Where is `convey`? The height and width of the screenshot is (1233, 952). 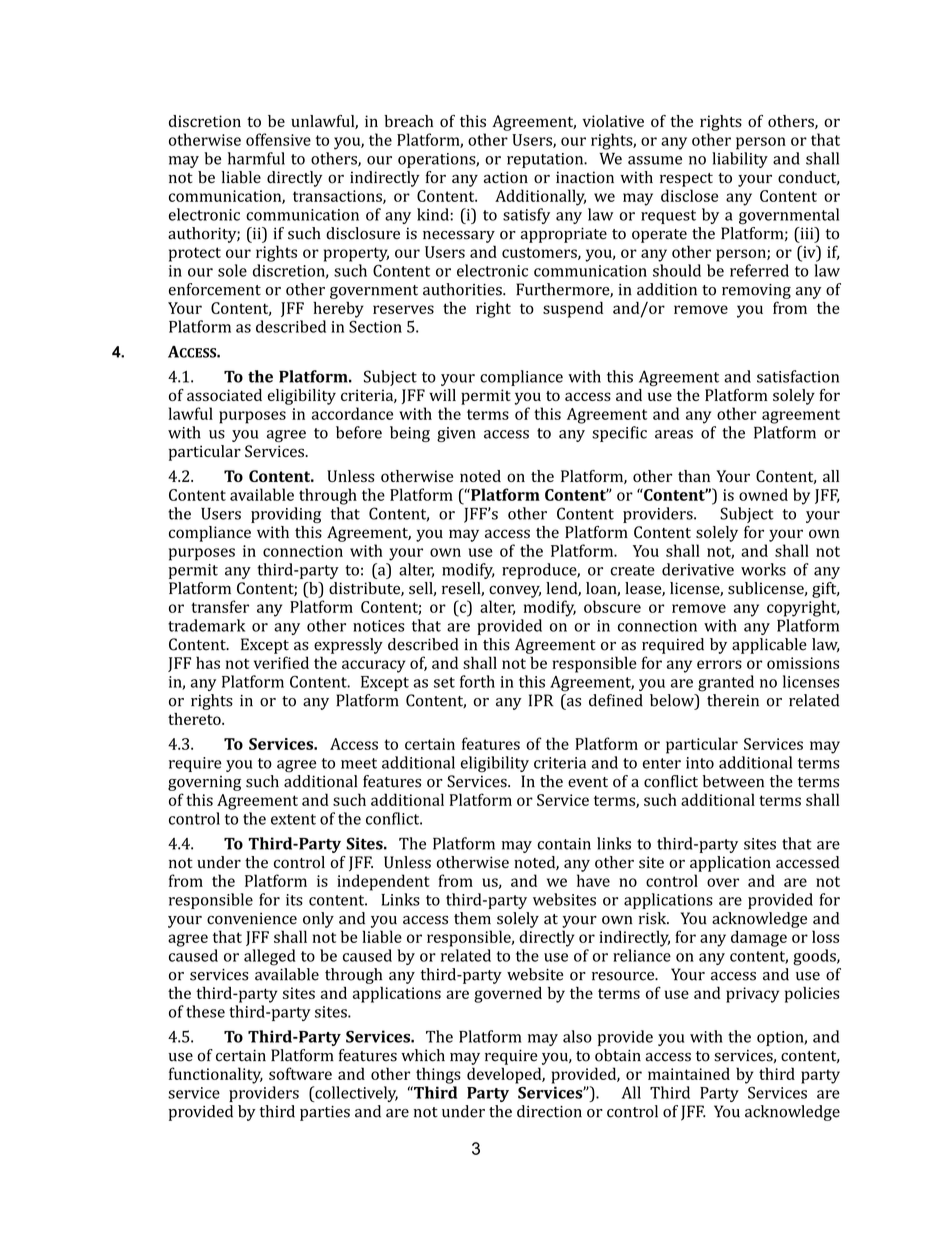 convey is located at coordinates (515, 591).
